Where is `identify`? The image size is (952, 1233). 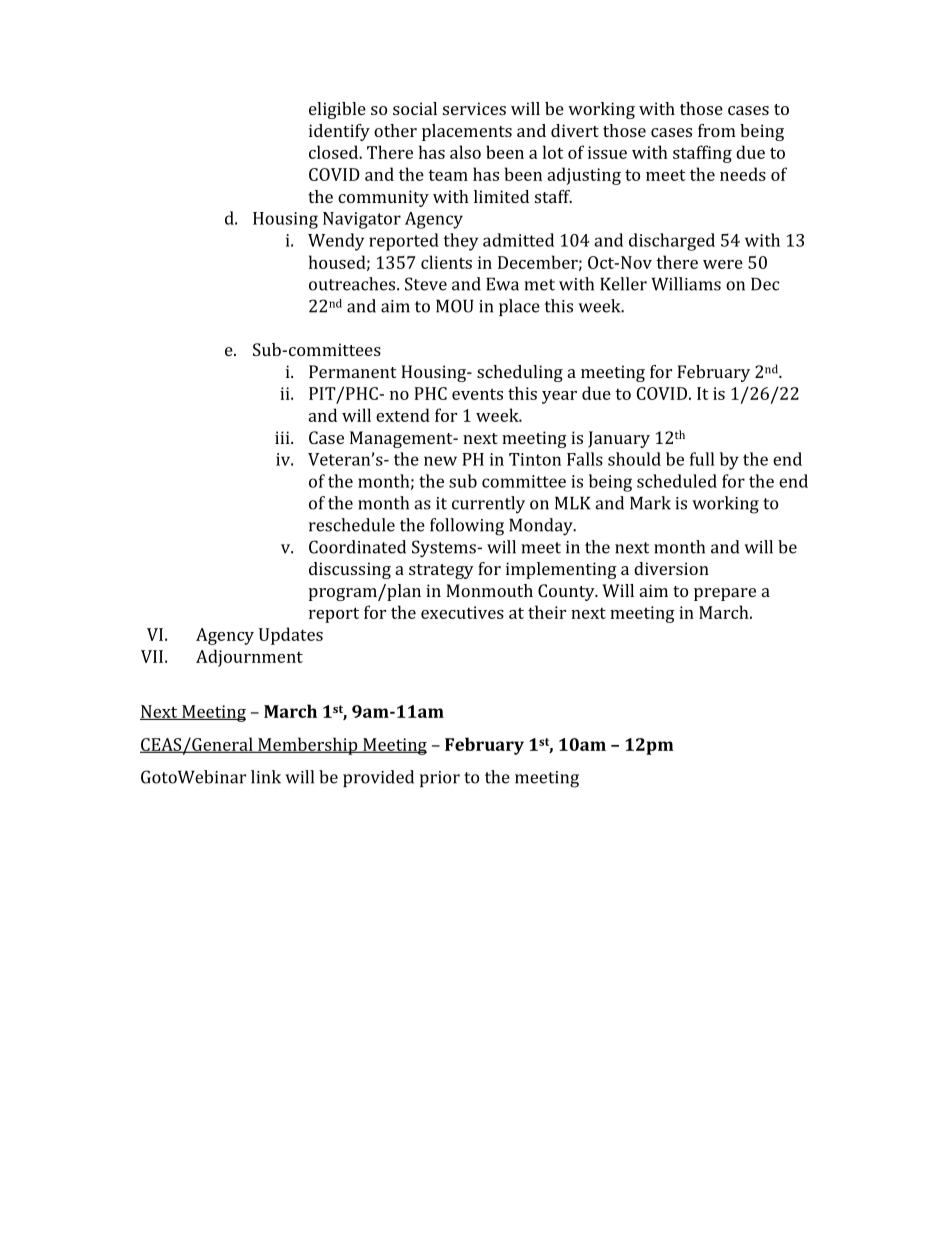 identify is located at coordinates (339, 132).
